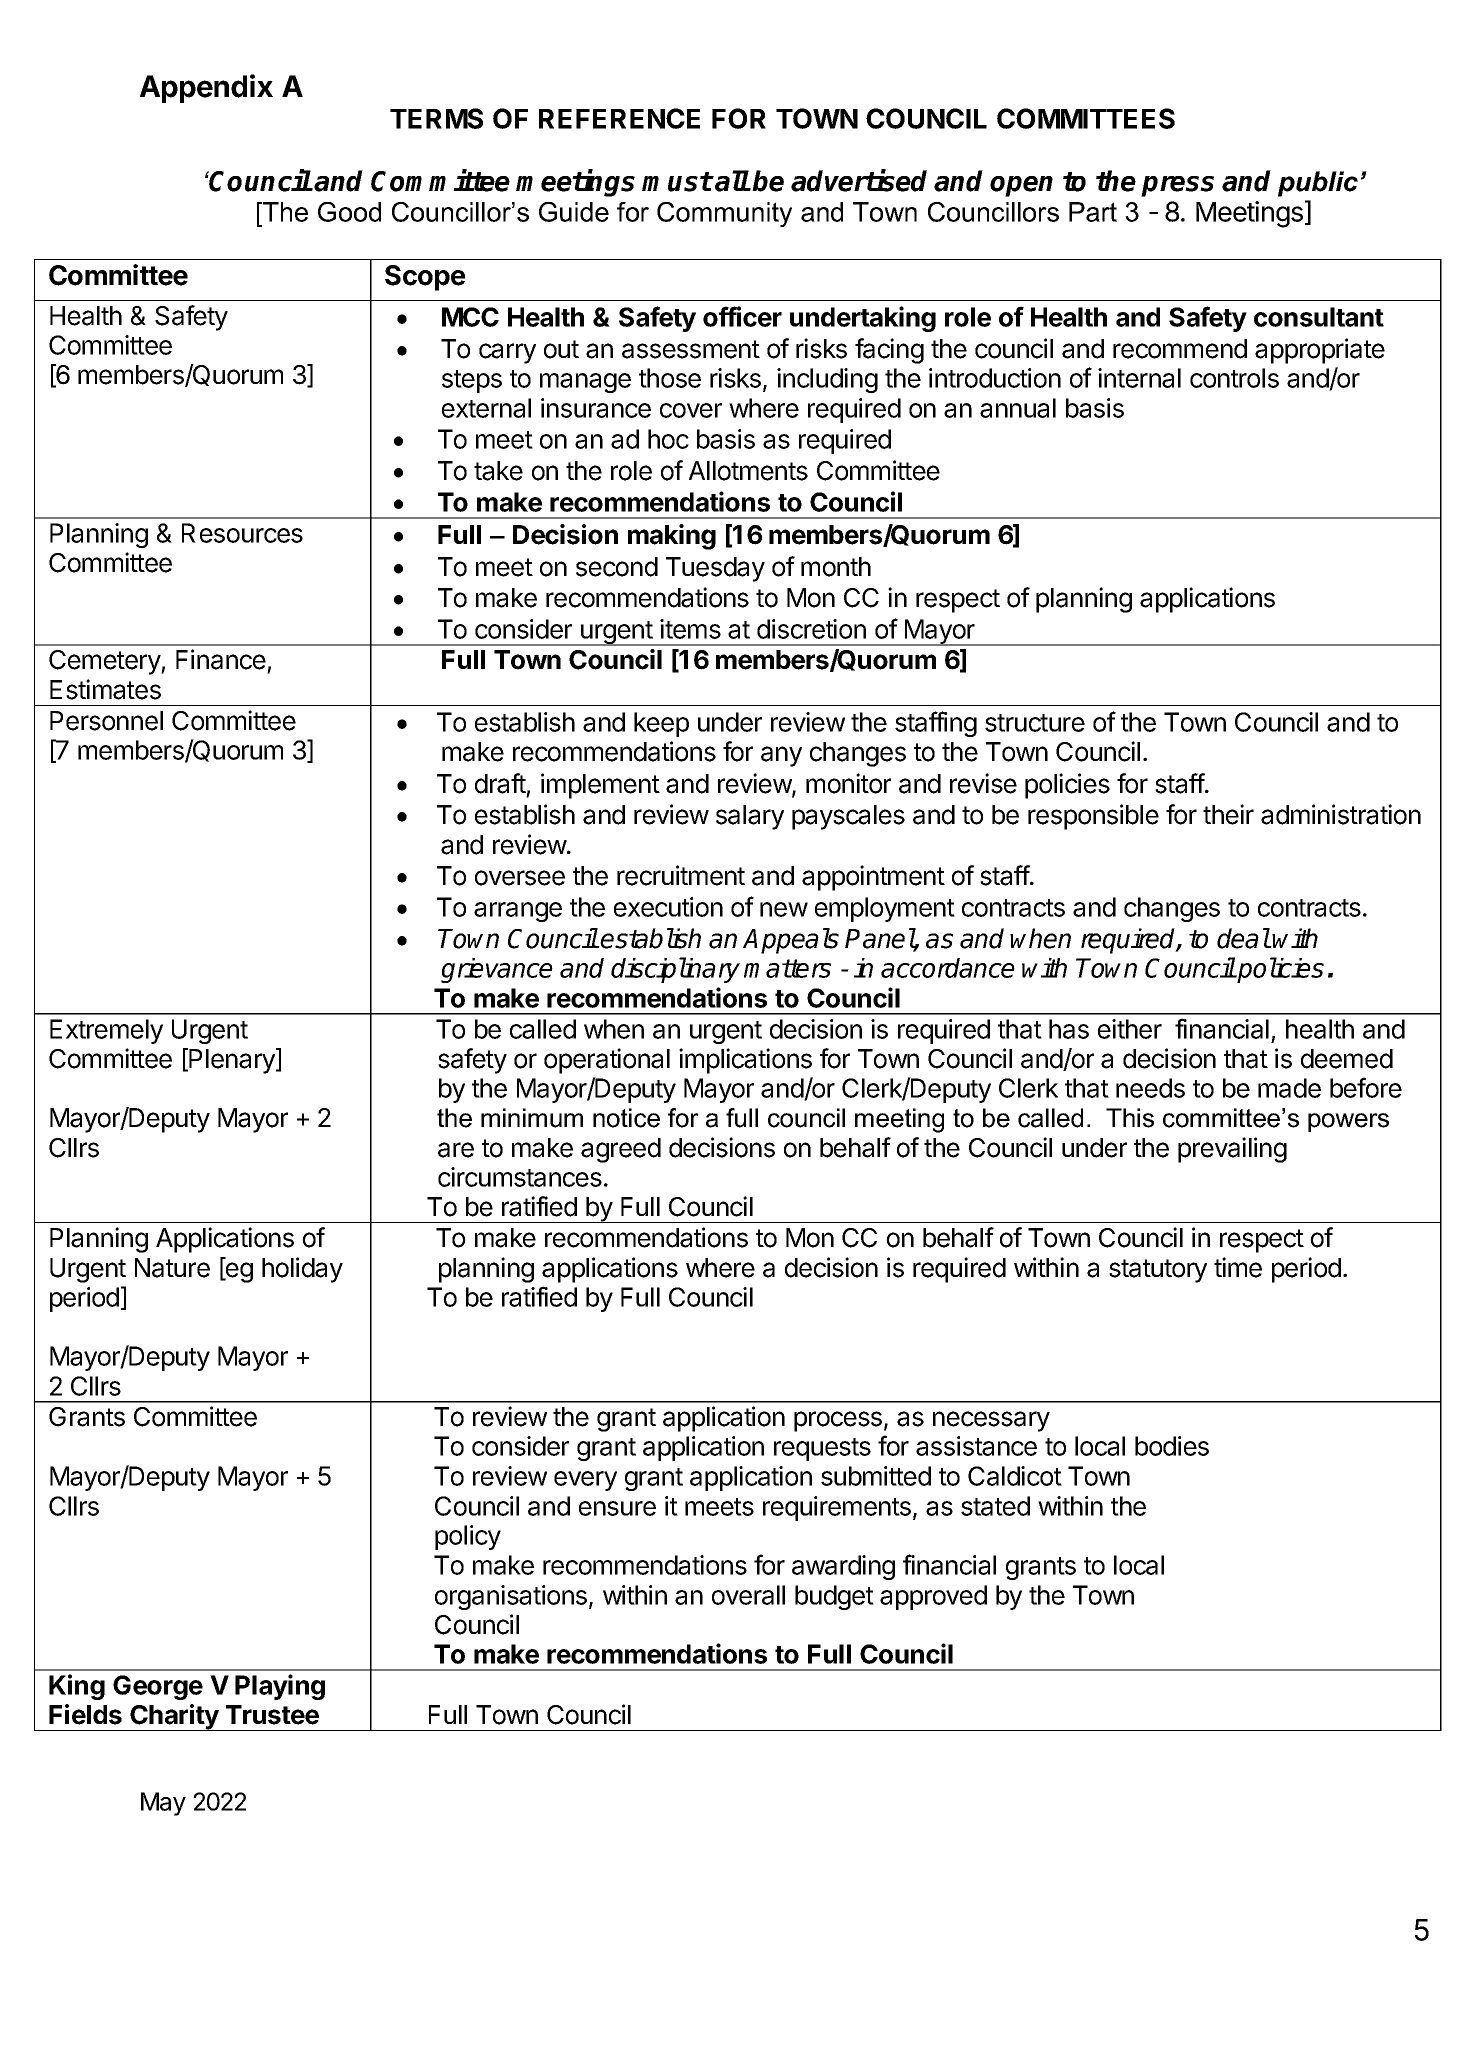 This document has height=2068, width=1462. I want to click on Extremely, so click(106, 1031).
